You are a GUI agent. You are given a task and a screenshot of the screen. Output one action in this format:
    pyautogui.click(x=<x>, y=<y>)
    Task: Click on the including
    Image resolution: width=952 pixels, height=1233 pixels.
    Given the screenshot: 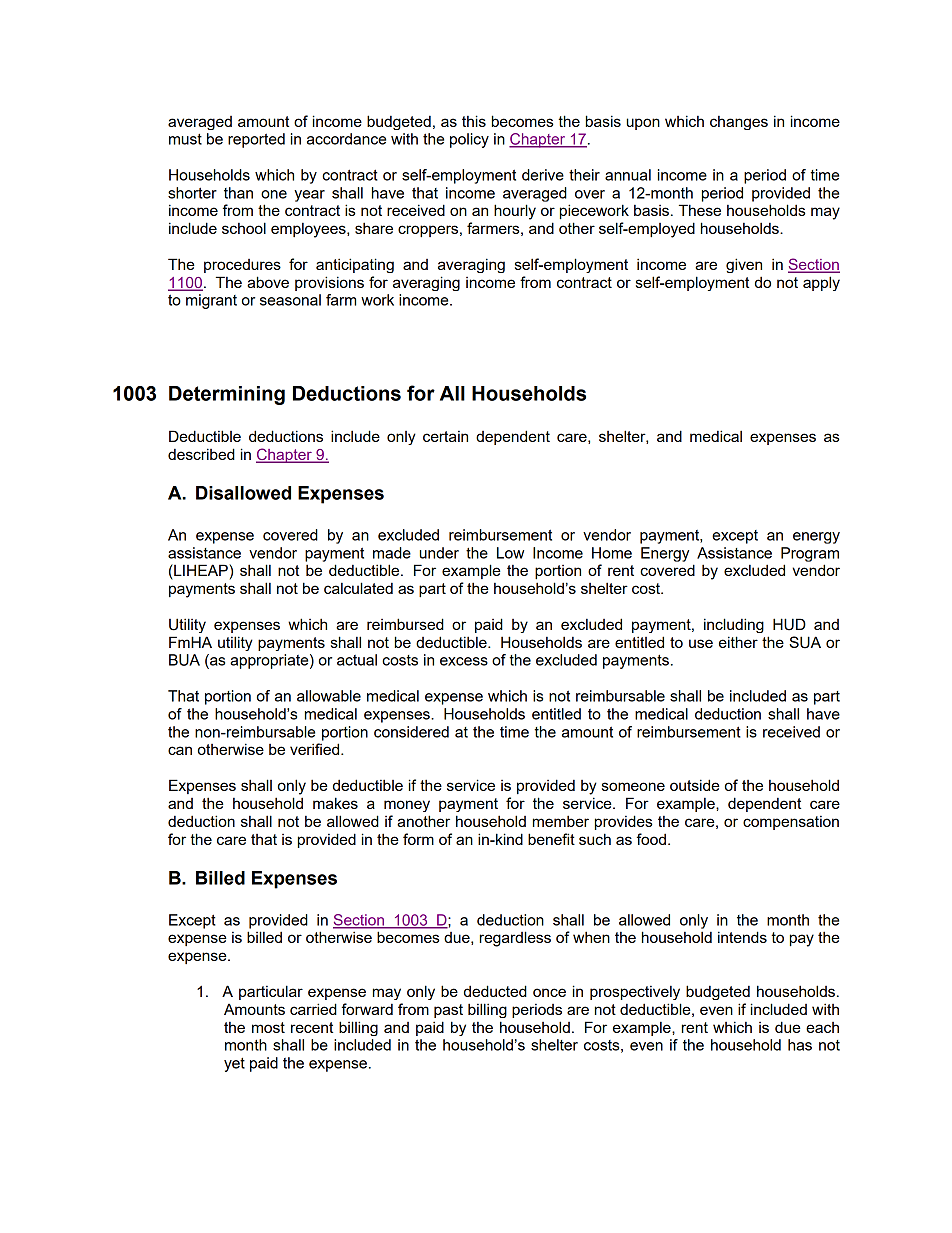 What is the action you would take?
    pyautogui.click(x=734, y=625)
